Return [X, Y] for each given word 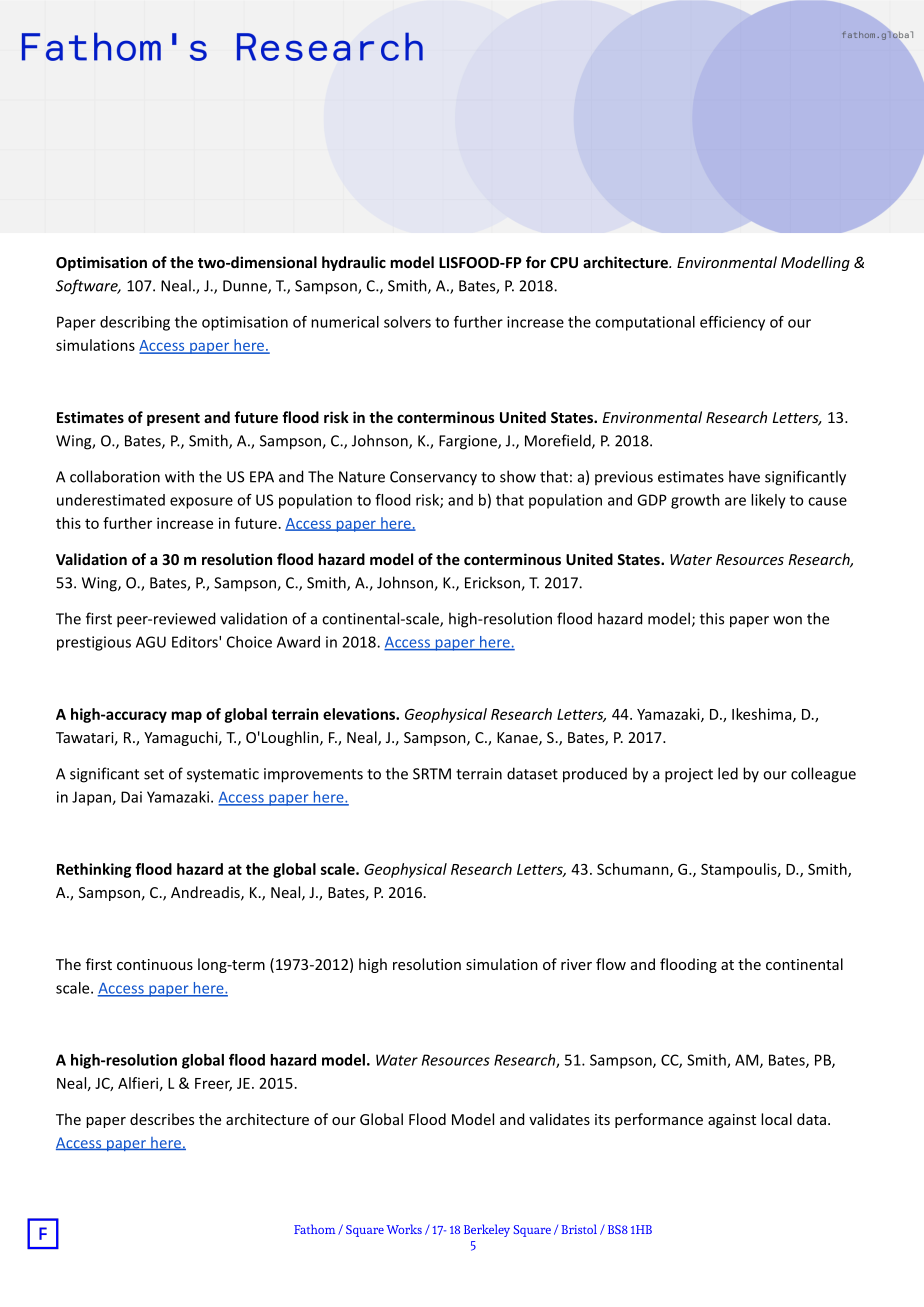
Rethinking [94, 870]
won [787, 620]
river [576, 964]
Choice [249, 642]
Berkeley [487, 1230]
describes [162, 1119]
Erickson [493, 583]
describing [135, 323]
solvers [407, 322]
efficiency [732, 323]
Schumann [634, 870]
